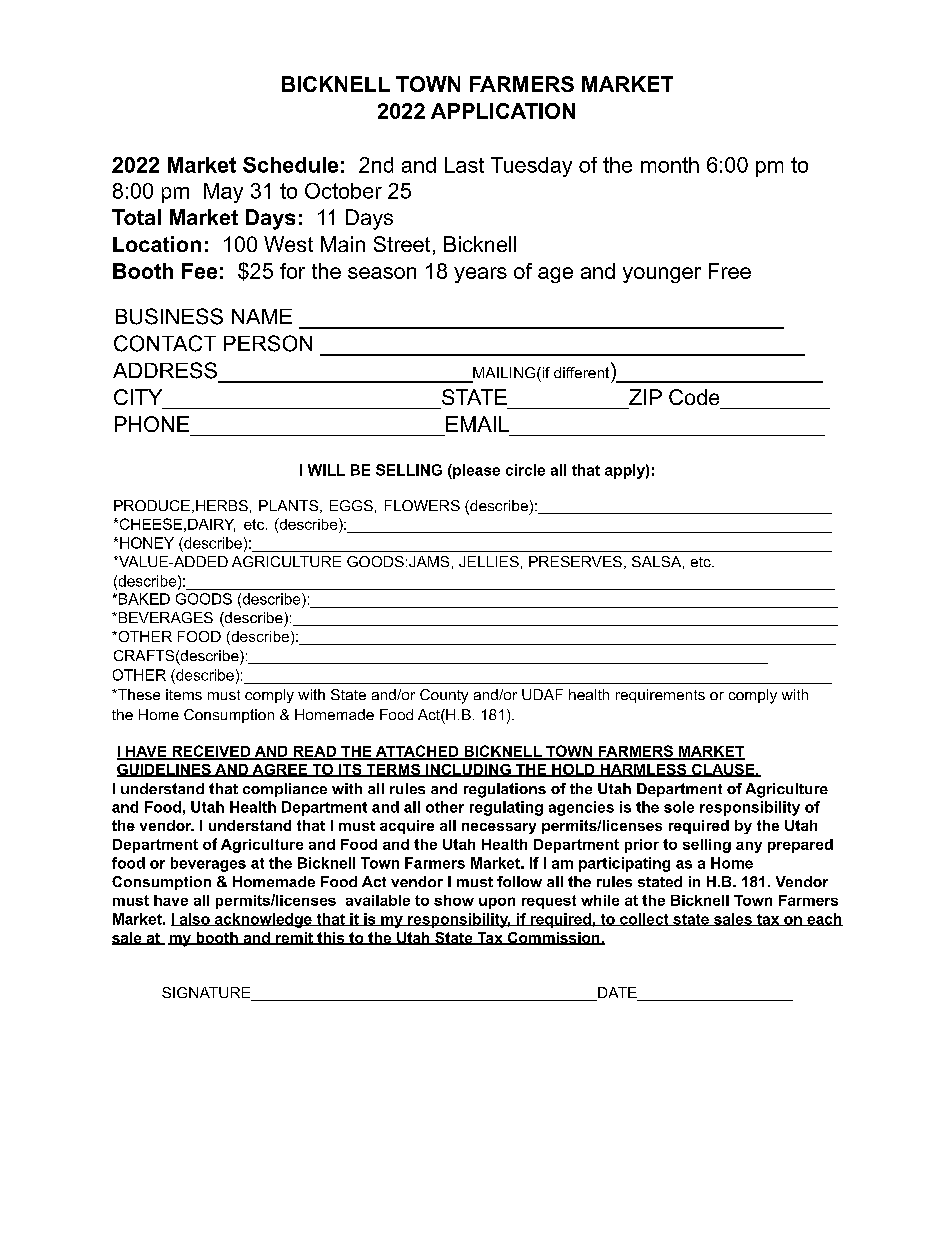 This image has width=952, height=1233. What do you see at coordinates (503, 111) in the image?
I see `APPLICATION` at bounding box center [503, 111].
